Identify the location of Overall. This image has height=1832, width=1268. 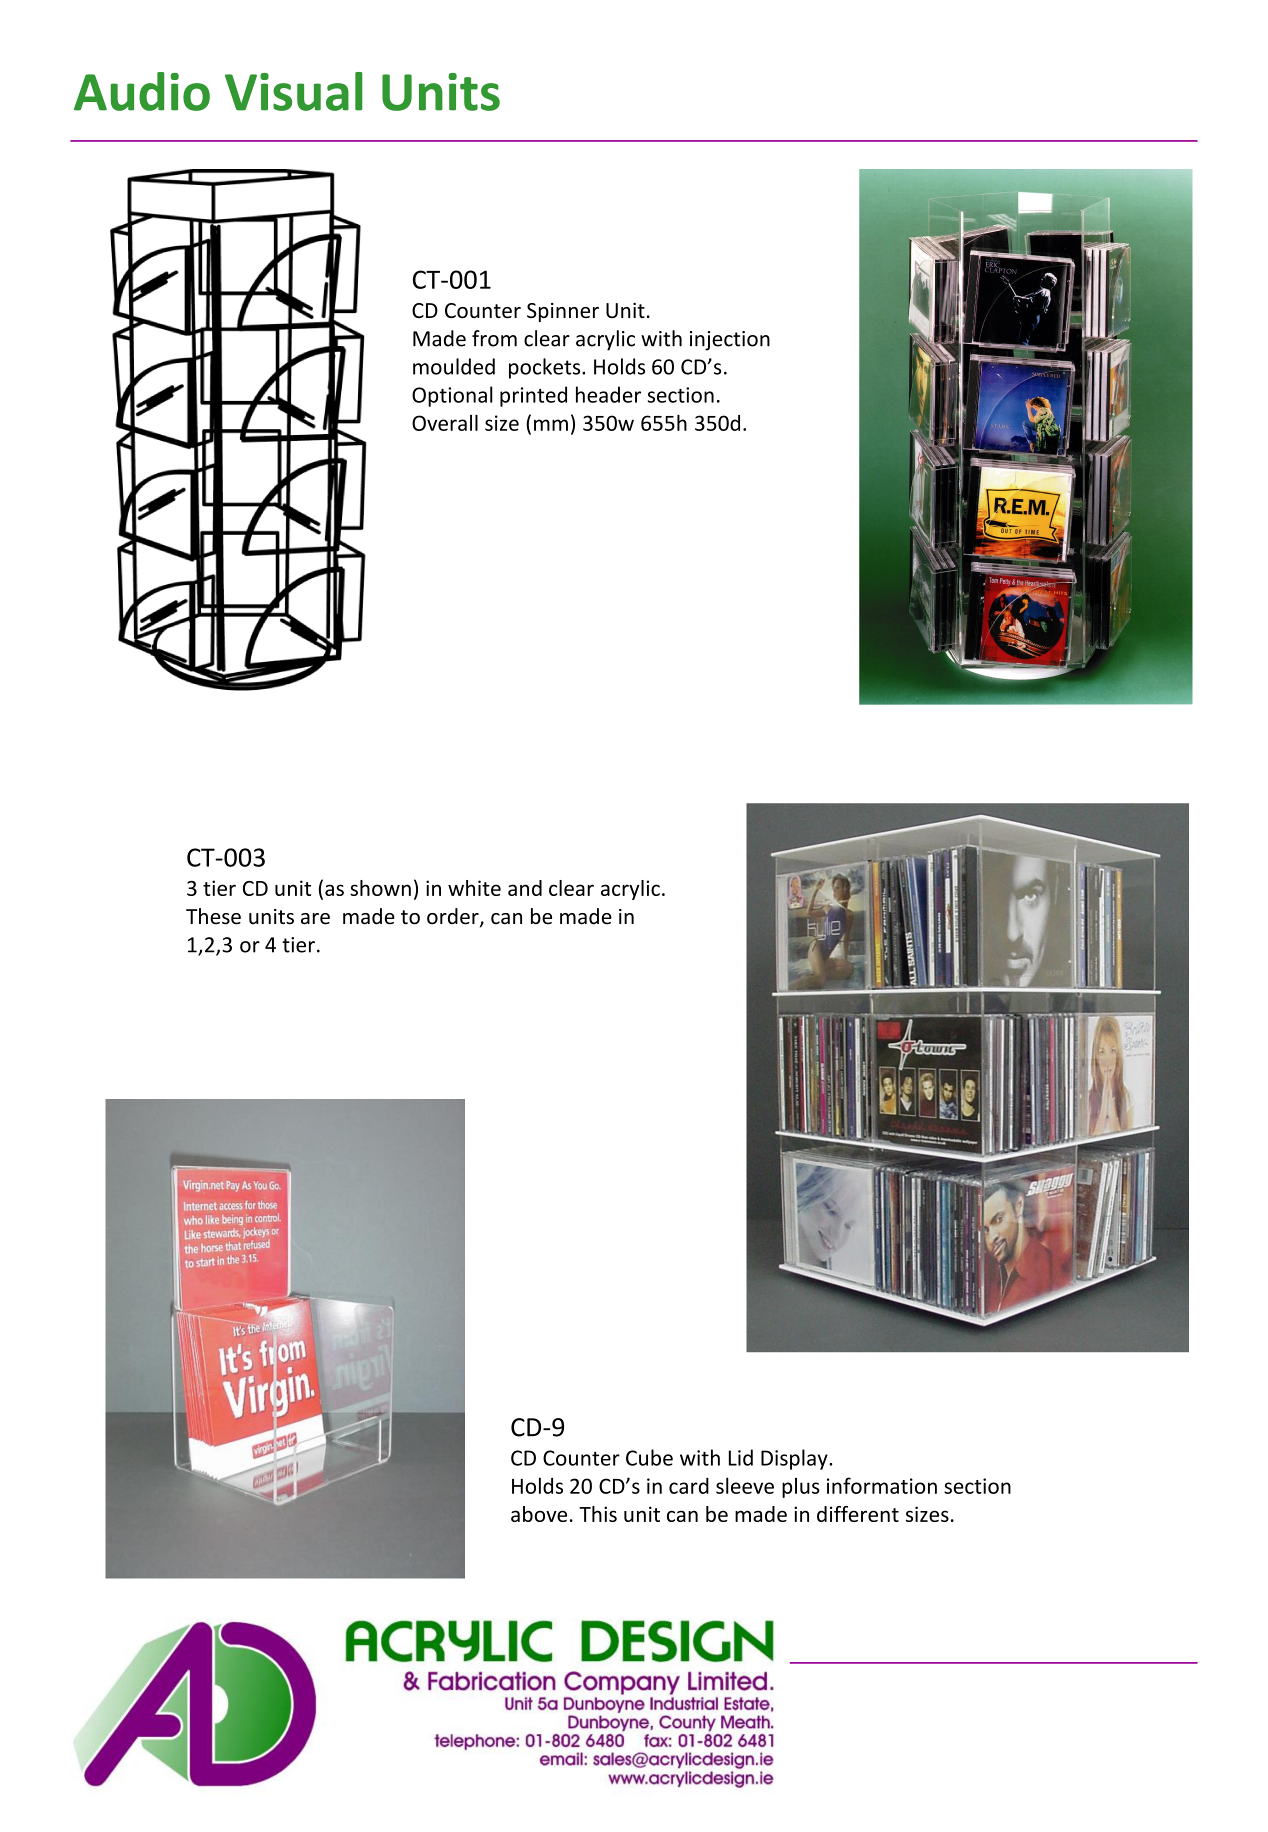
(445, 422).
